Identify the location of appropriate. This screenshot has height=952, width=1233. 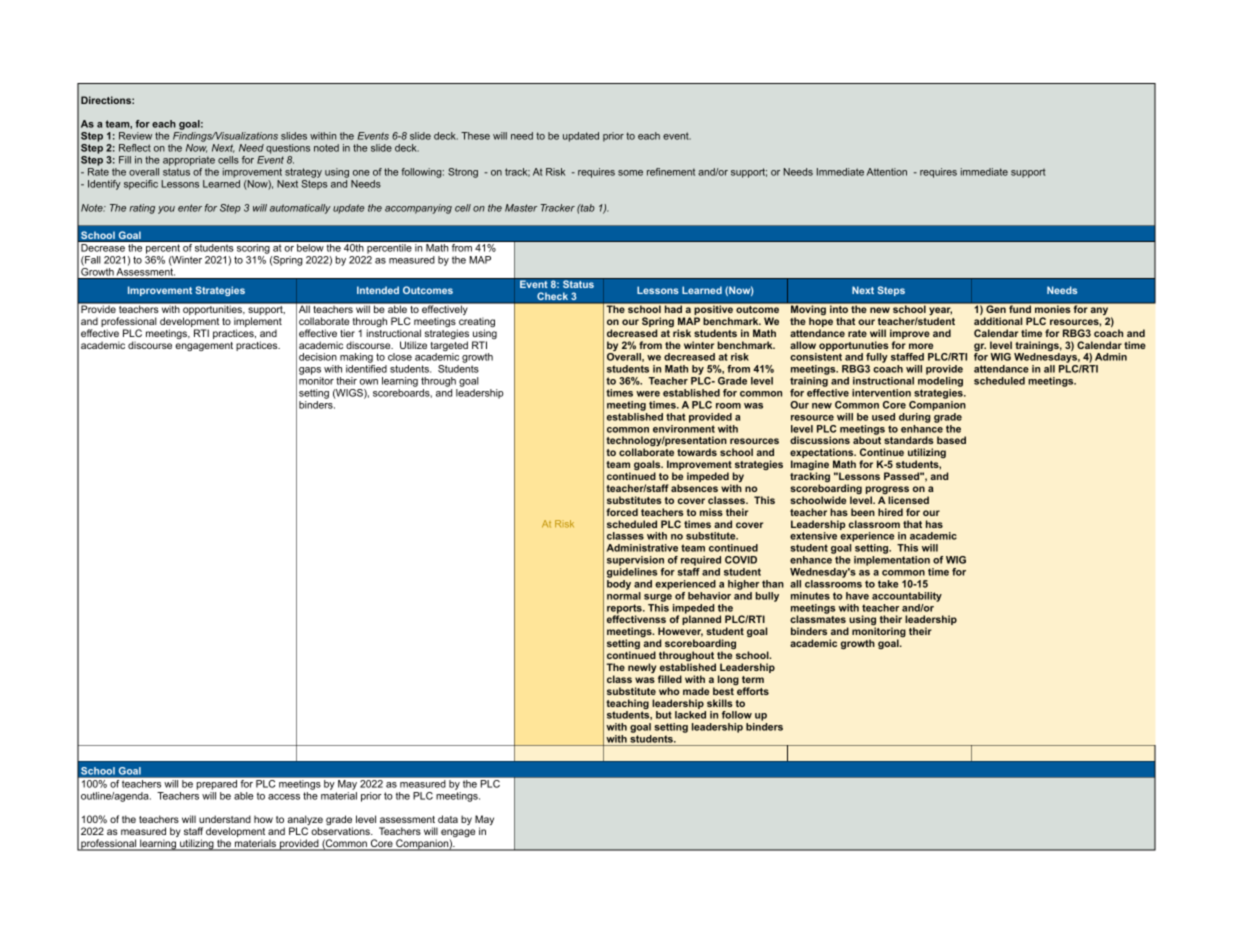
(189, 161).
